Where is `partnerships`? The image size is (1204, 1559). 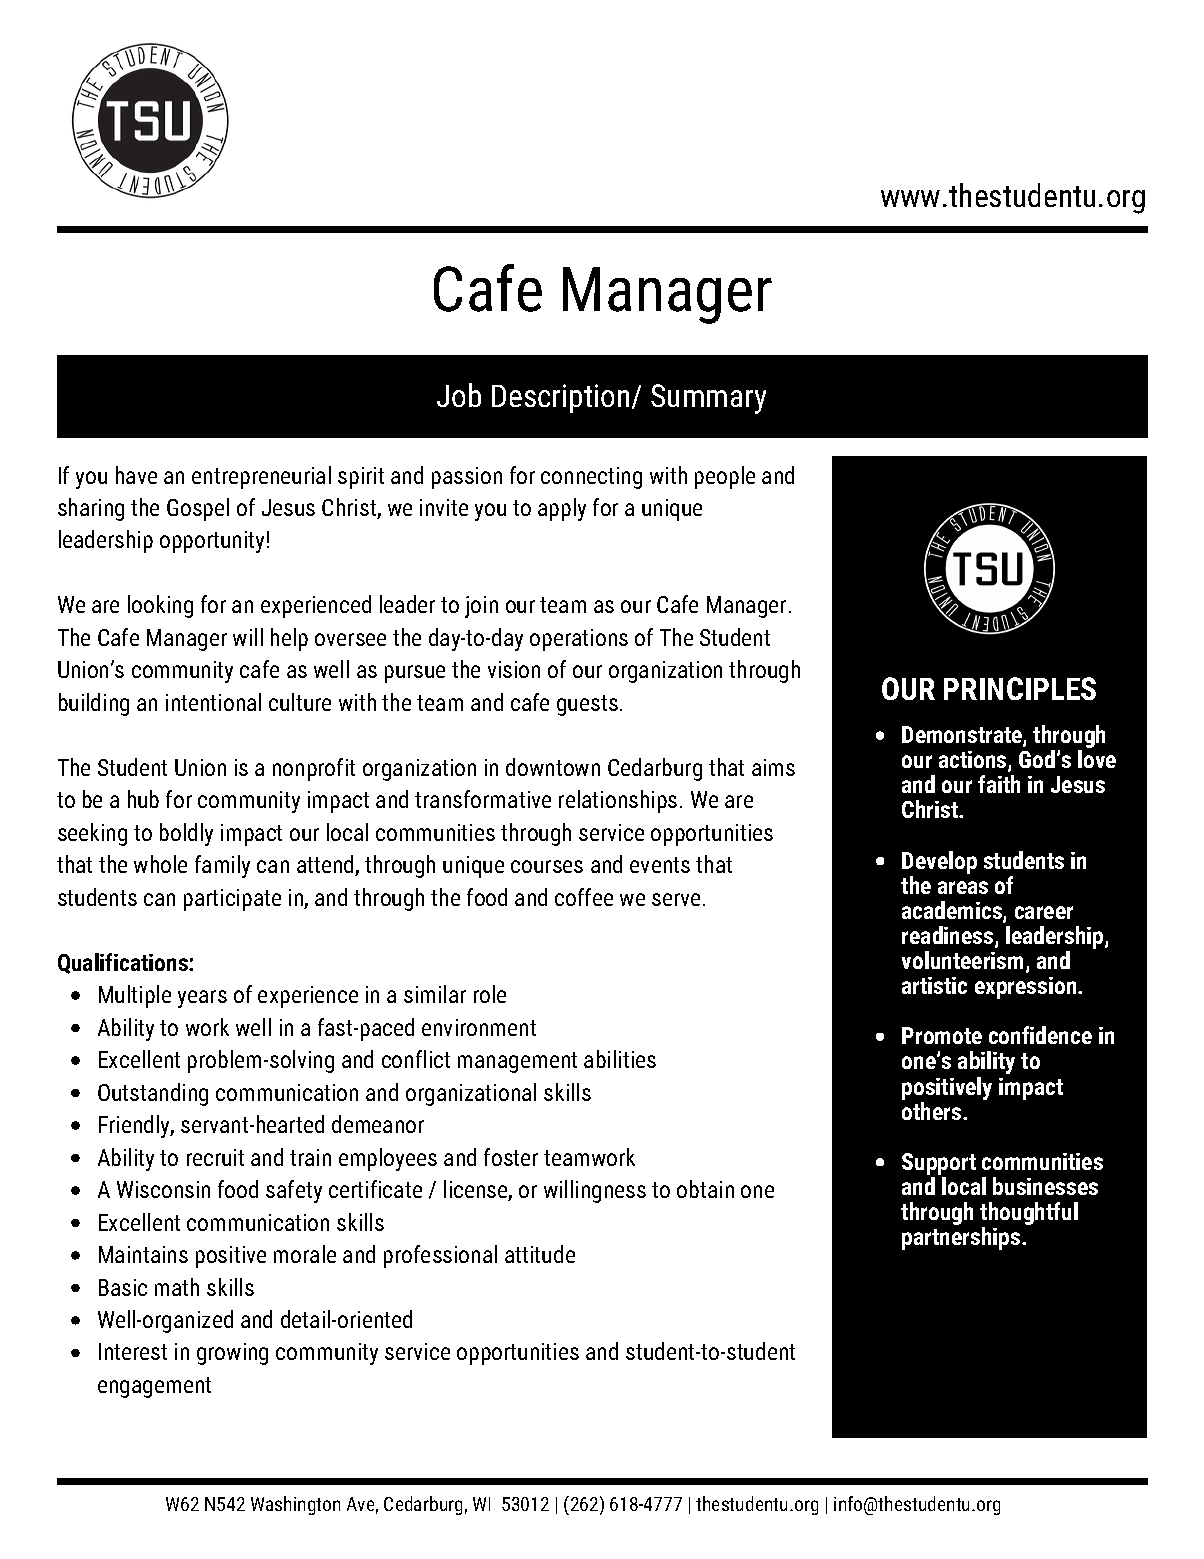 partnerships is located at coordinates (962, 1238).
